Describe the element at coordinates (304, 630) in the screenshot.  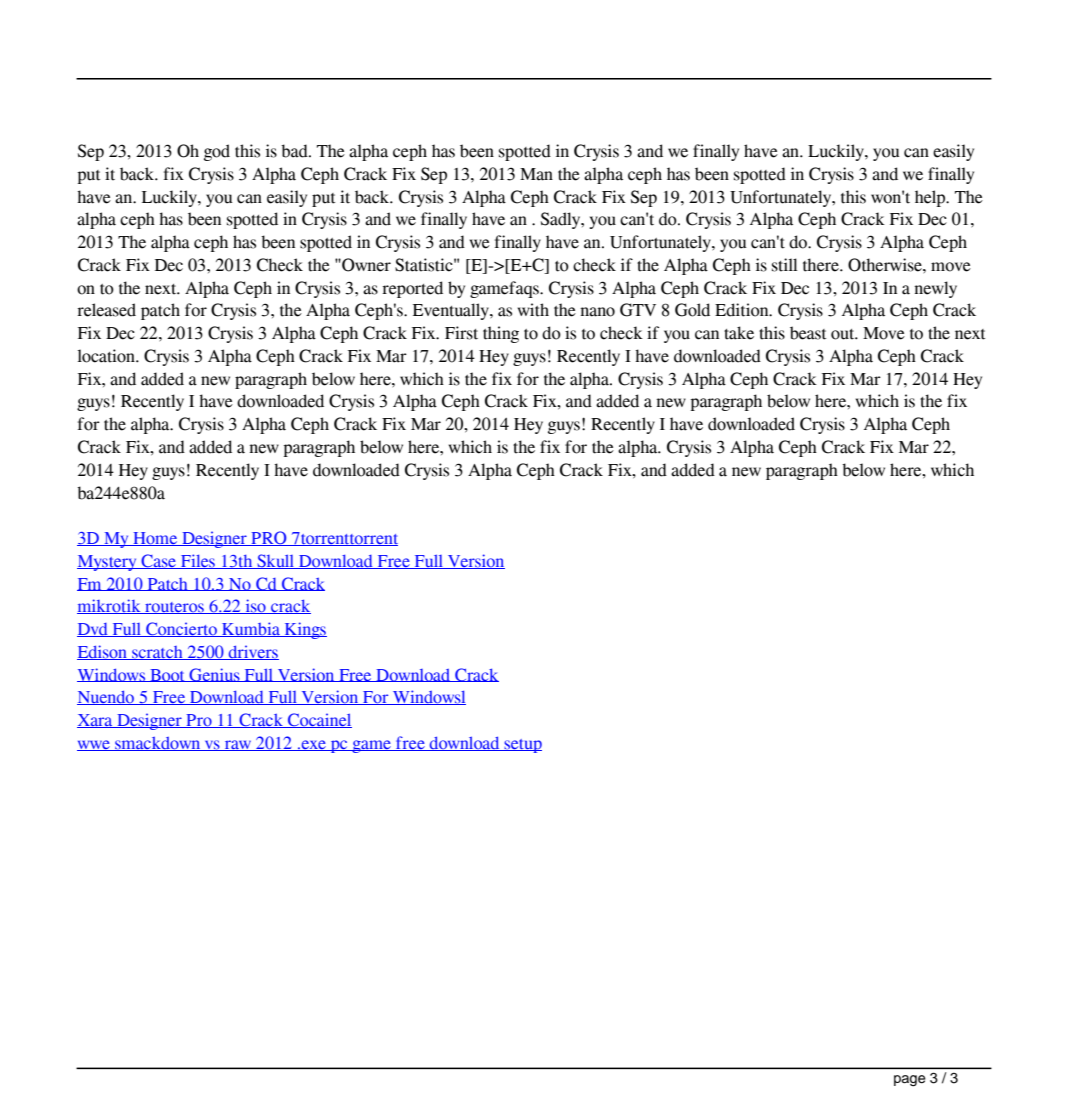
I see `Kings` at that location.
